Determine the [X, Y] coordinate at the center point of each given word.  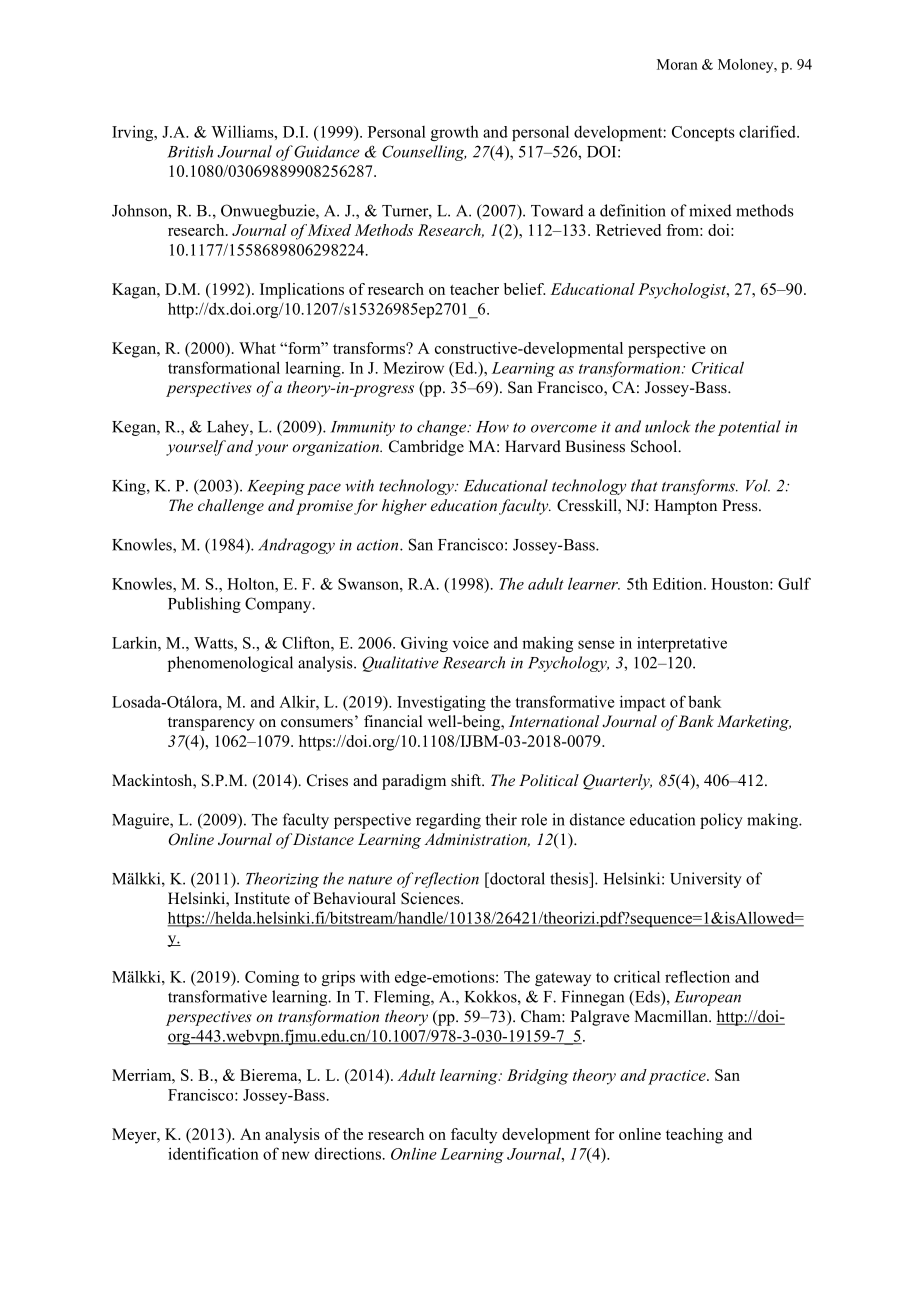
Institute [262, 898]
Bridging [537, 1077]
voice [471, 642]
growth [455, 133]
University [706, 880]
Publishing [204, 605]
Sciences [431, 898]
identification [213, 1153]
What [257, 348]
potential [749, 428]
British [190, 151]
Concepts [703, 133]
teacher [474, 289]
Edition [679, 583]
